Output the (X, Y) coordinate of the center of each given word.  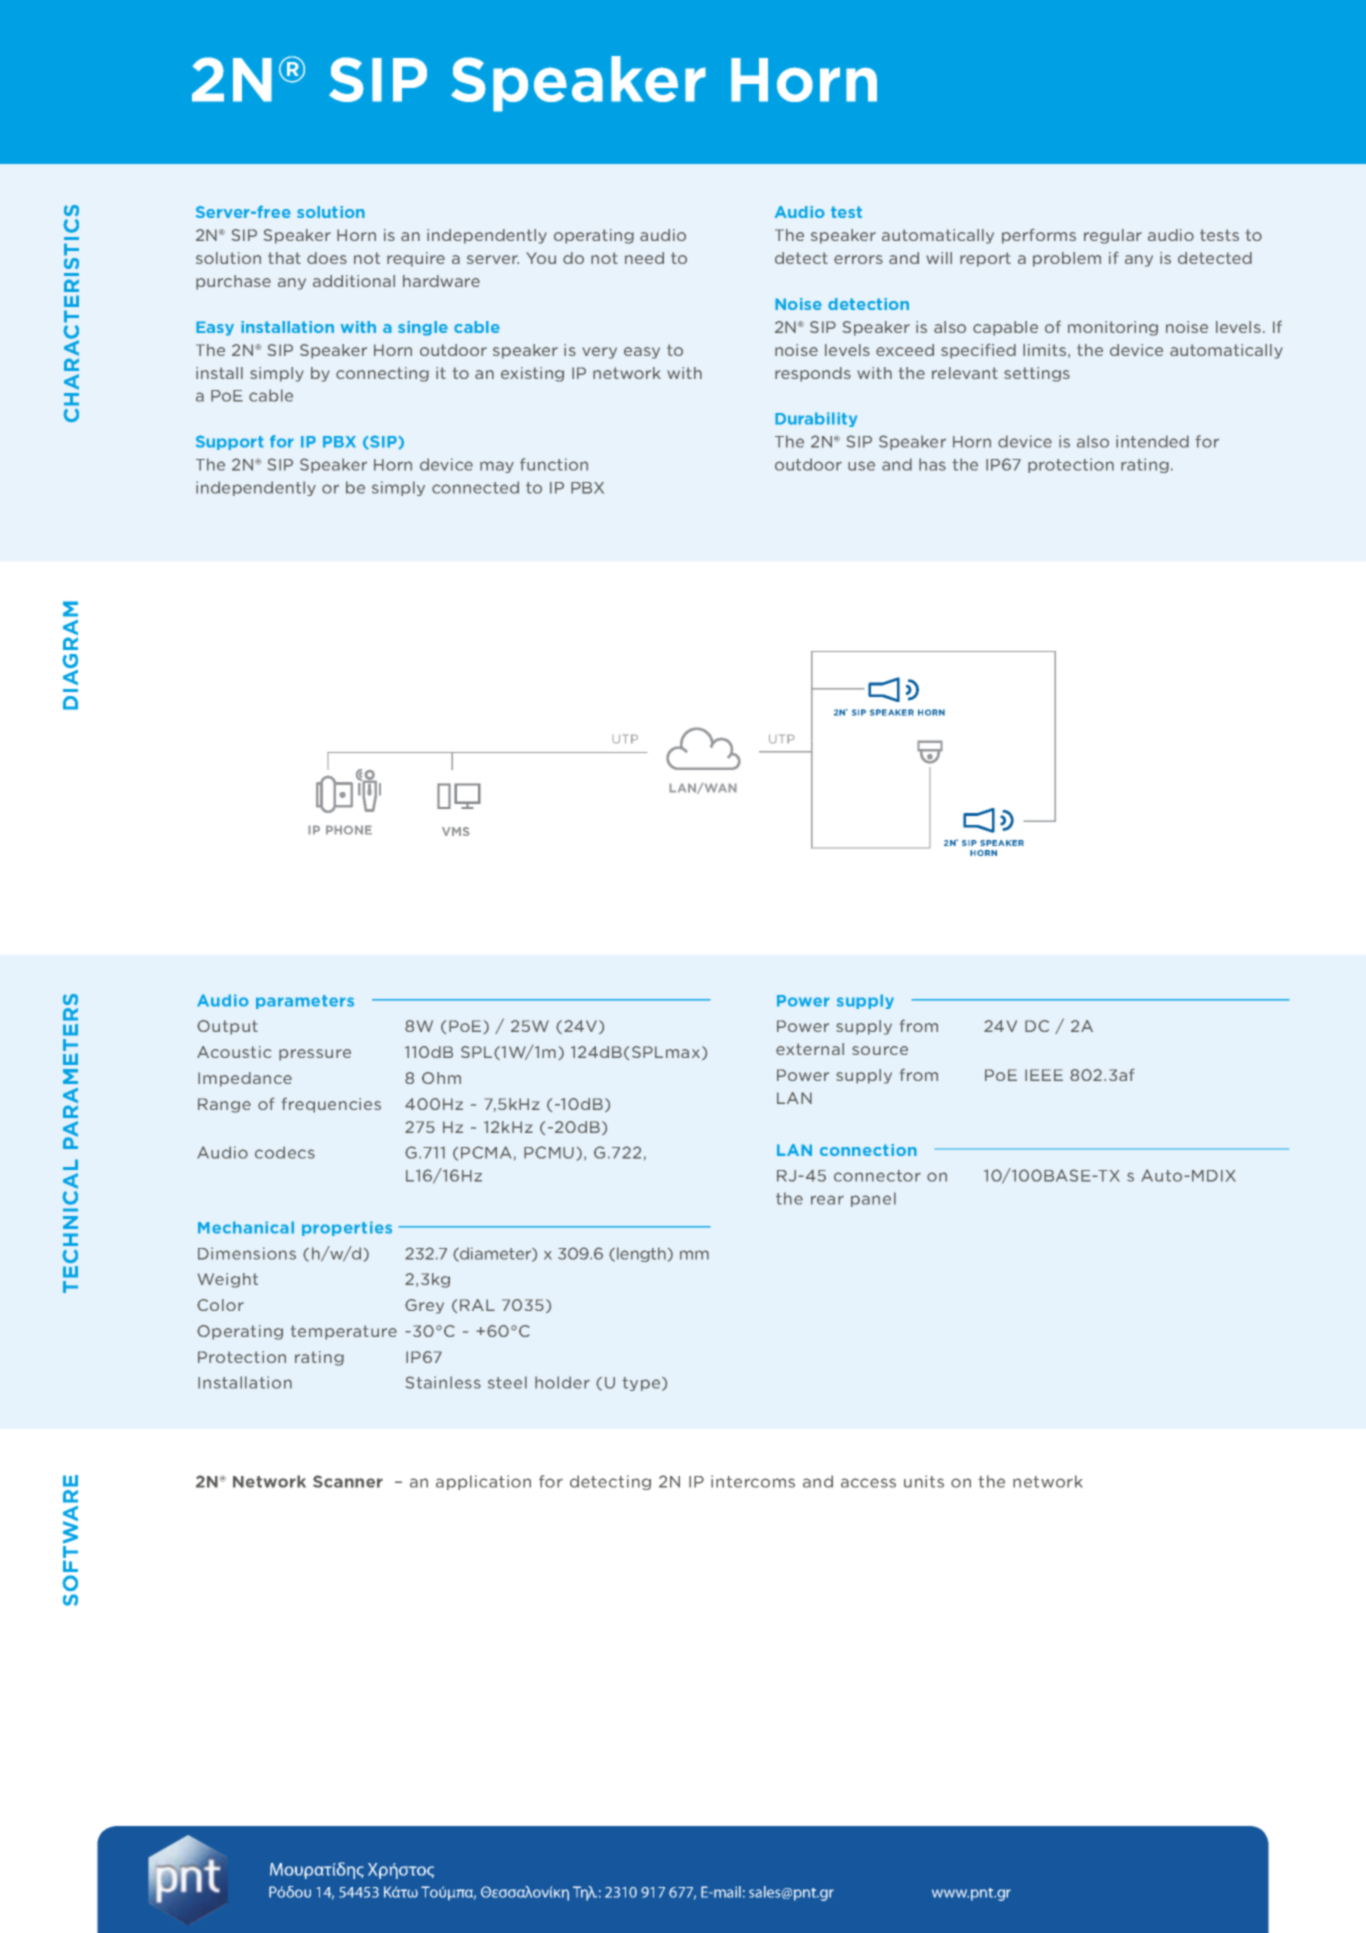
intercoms (753, 1481)
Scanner (348, 1481)
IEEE (1044, 1075)
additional (354, 281)
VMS (456, 831)
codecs (285, 1152)
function (554, 464)
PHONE (349, 830)
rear (827, 1200)
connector (877, 1176)
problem (1067, 259)
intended (1152, 441)
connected (475, 487)
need (644, 258)
